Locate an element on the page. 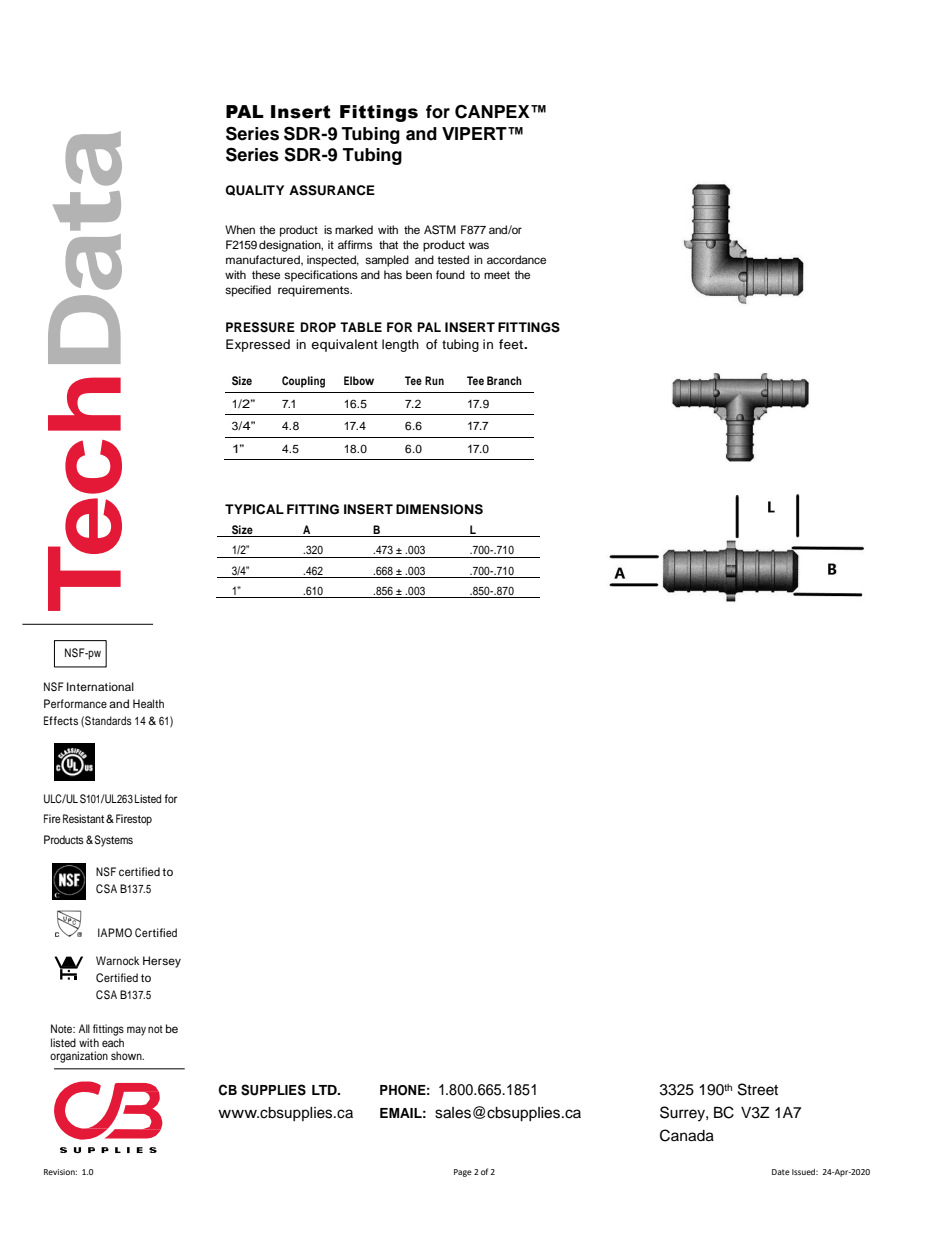 This page has width=952, height=1233. LTD is located at coordinates (325, 1090).
